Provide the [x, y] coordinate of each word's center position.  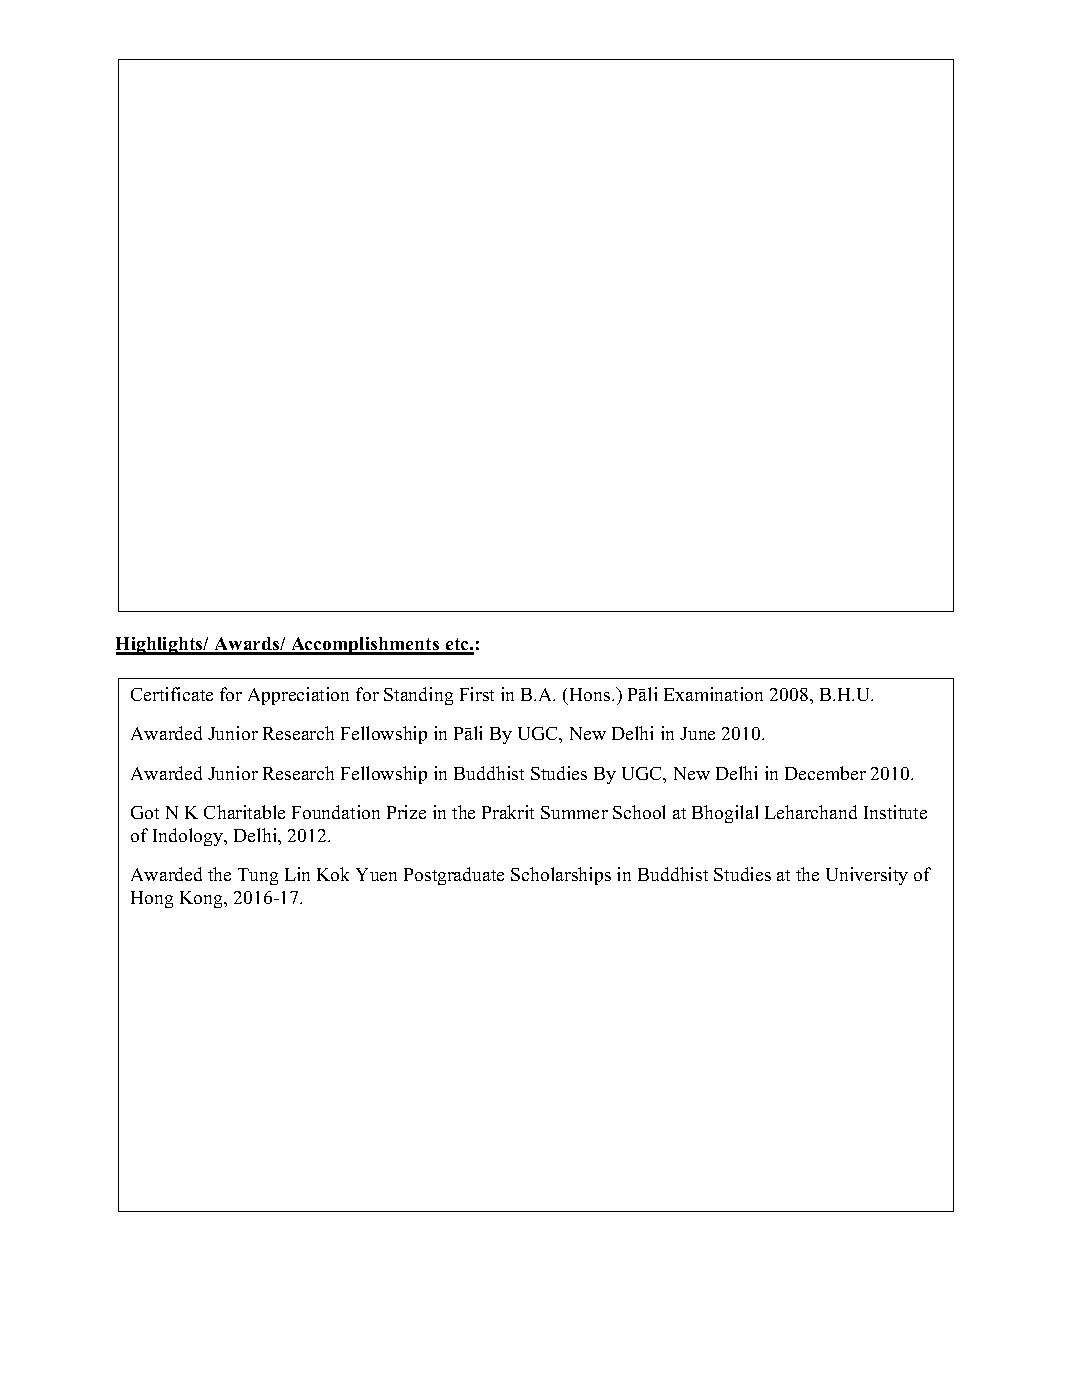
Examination [713, 694]
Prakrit [508, 812]
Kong [203, 899]
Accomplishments [365, 646]
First [477, 694]
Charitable [244, 812]
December [825, 773]
